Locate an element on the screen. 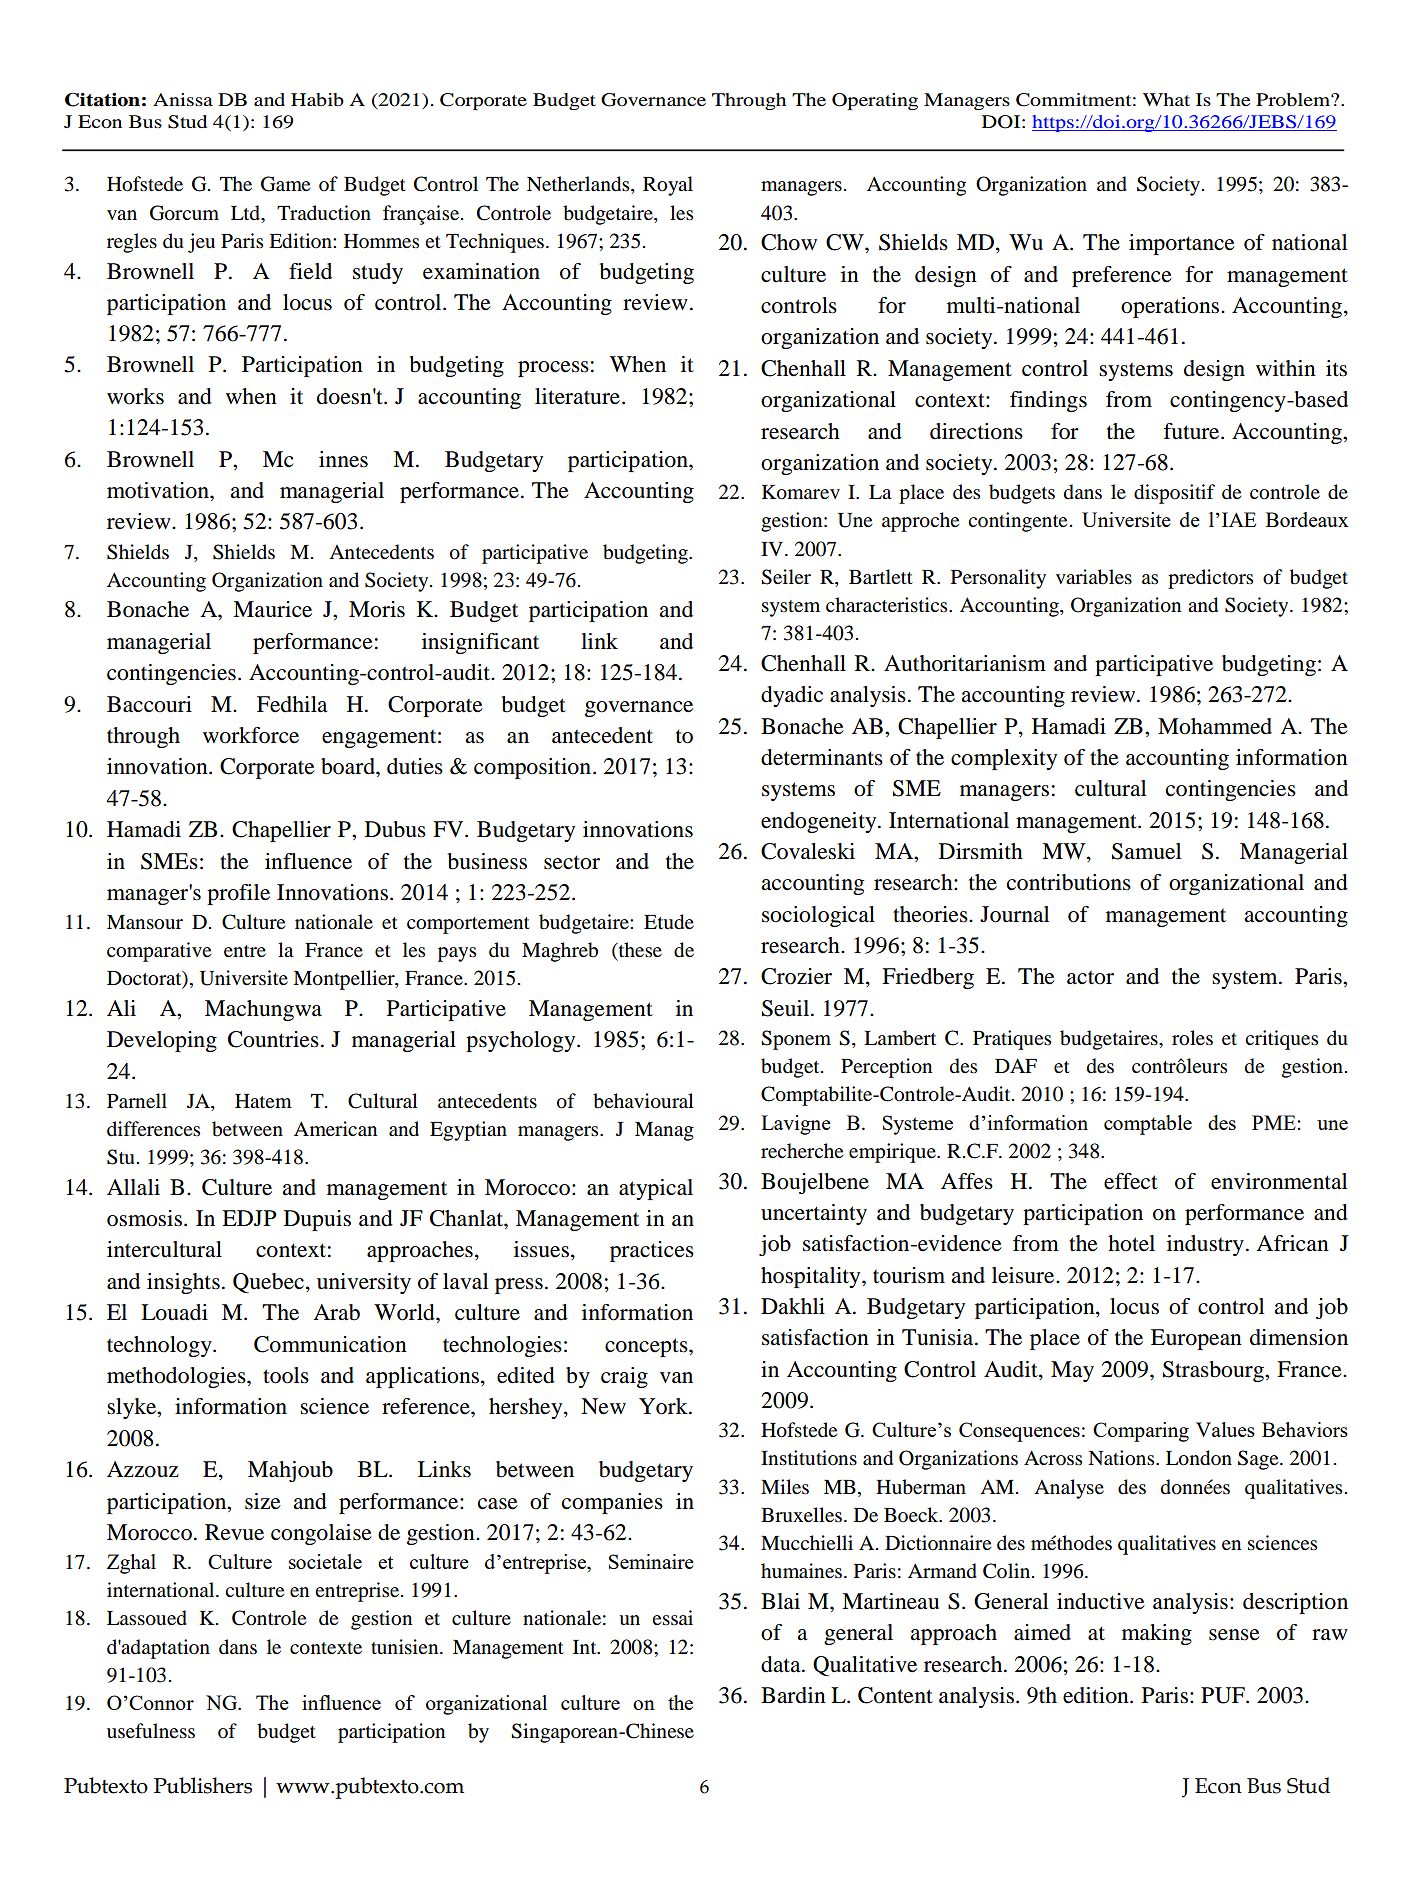 The image size is (1413, 1884). PUF is located at coordinates (1224, 1695).
